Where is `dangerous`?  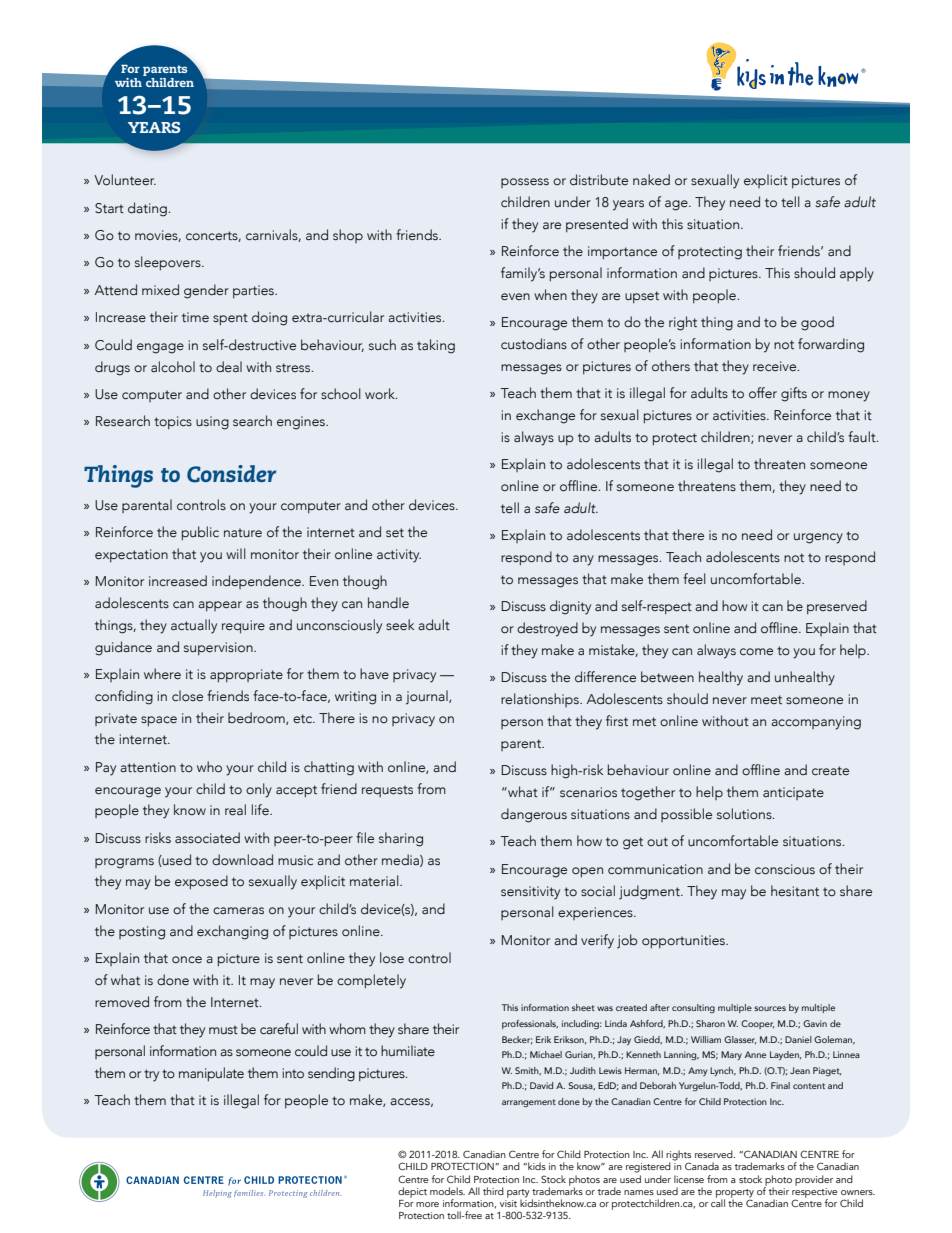
dangerous is located at coordinates (534, 815).
